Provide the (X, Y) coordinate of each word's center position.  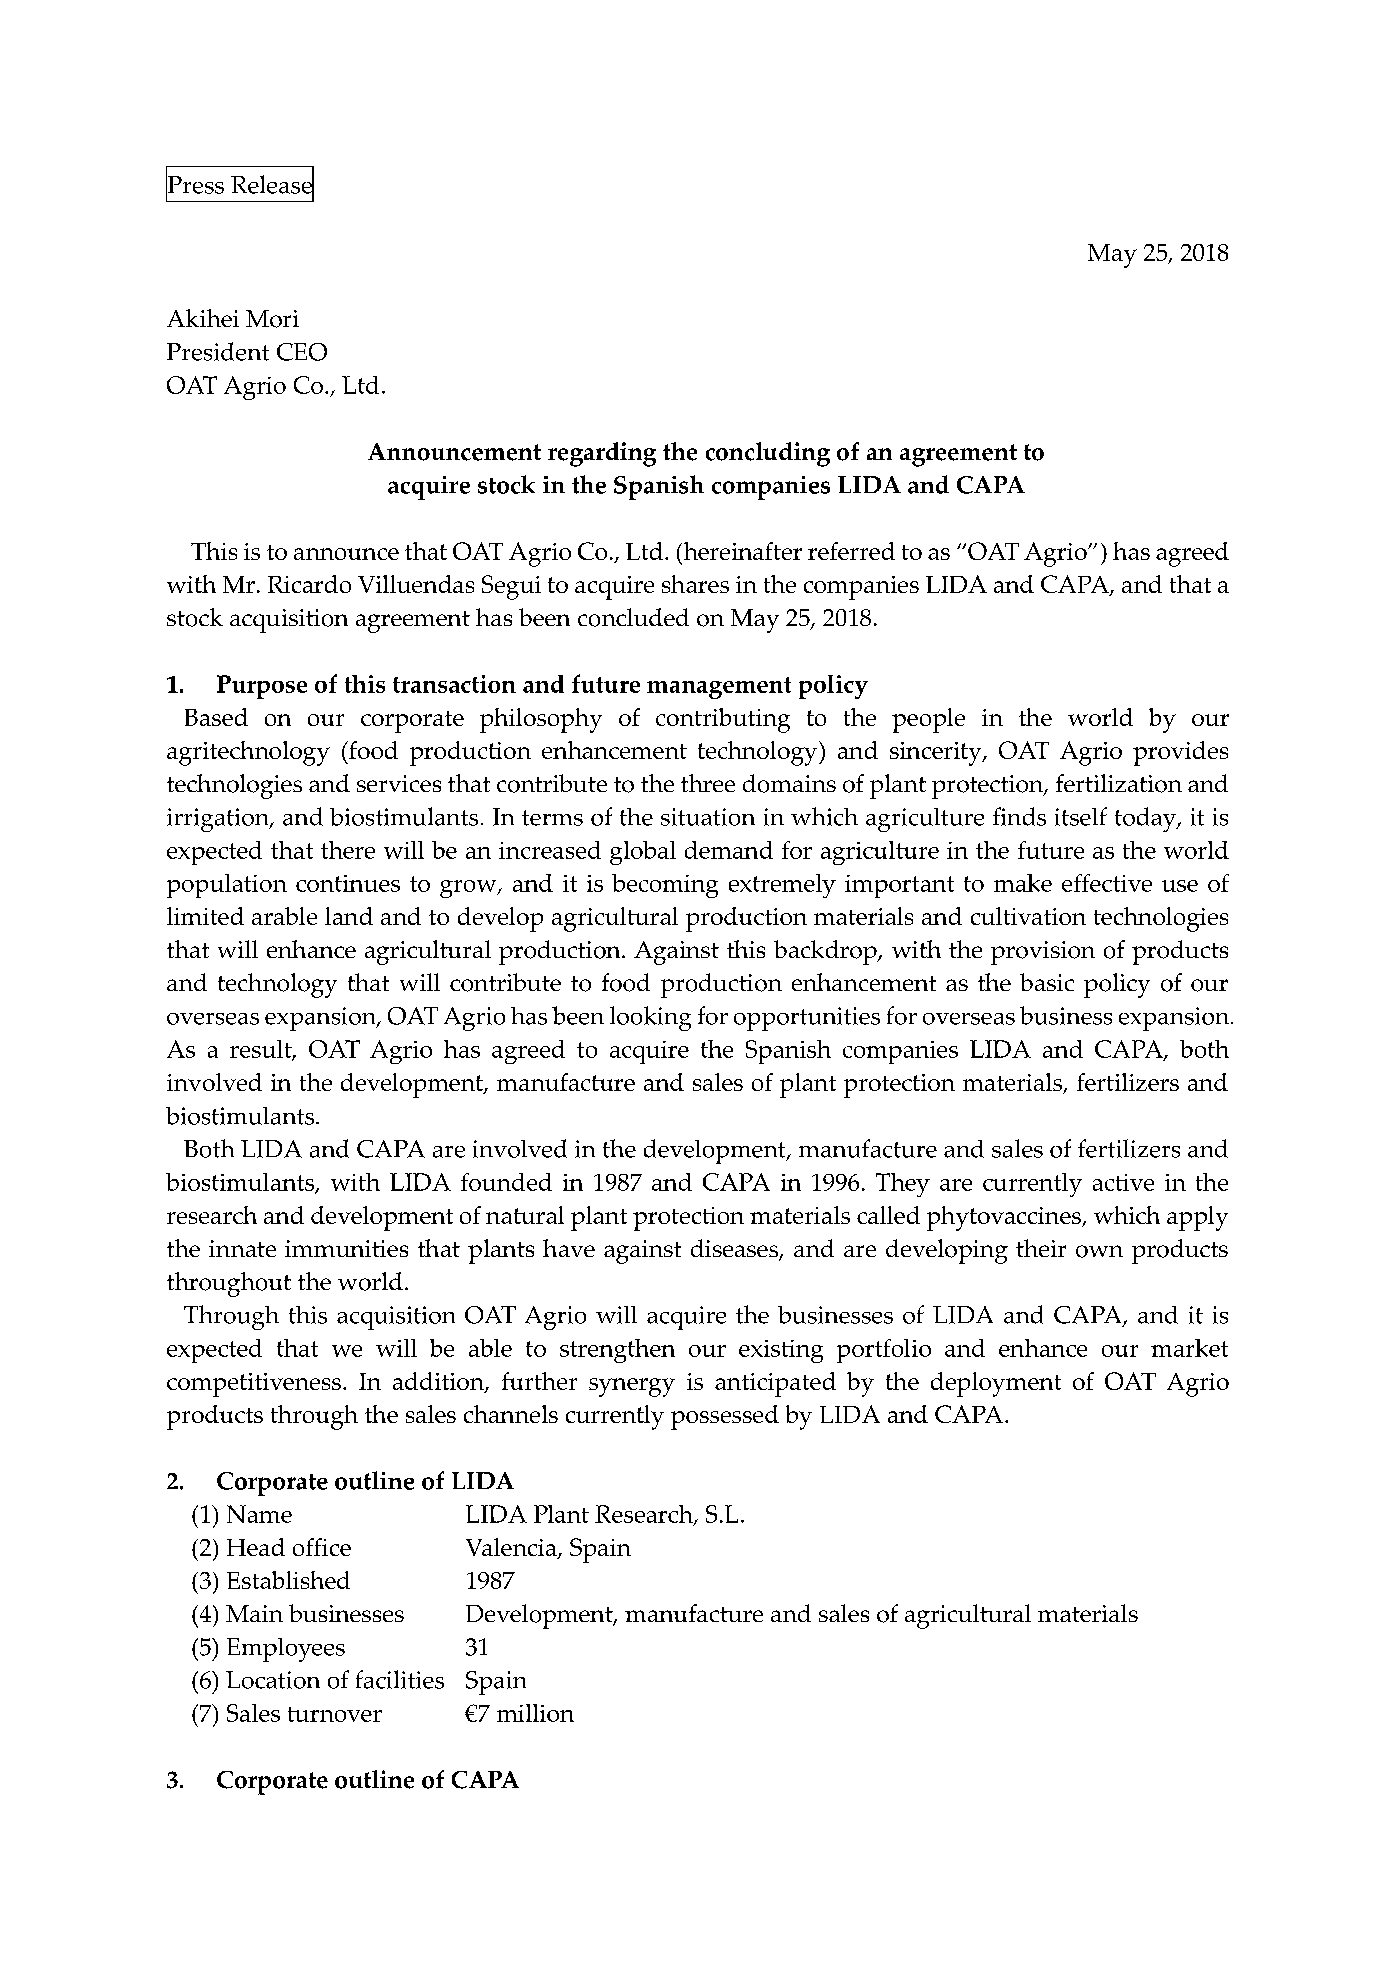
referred (851, 551)
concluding (768, 454)
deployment (996, 1384)
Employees (286, 1650)
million (535, 1713)
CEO (302, 352)
